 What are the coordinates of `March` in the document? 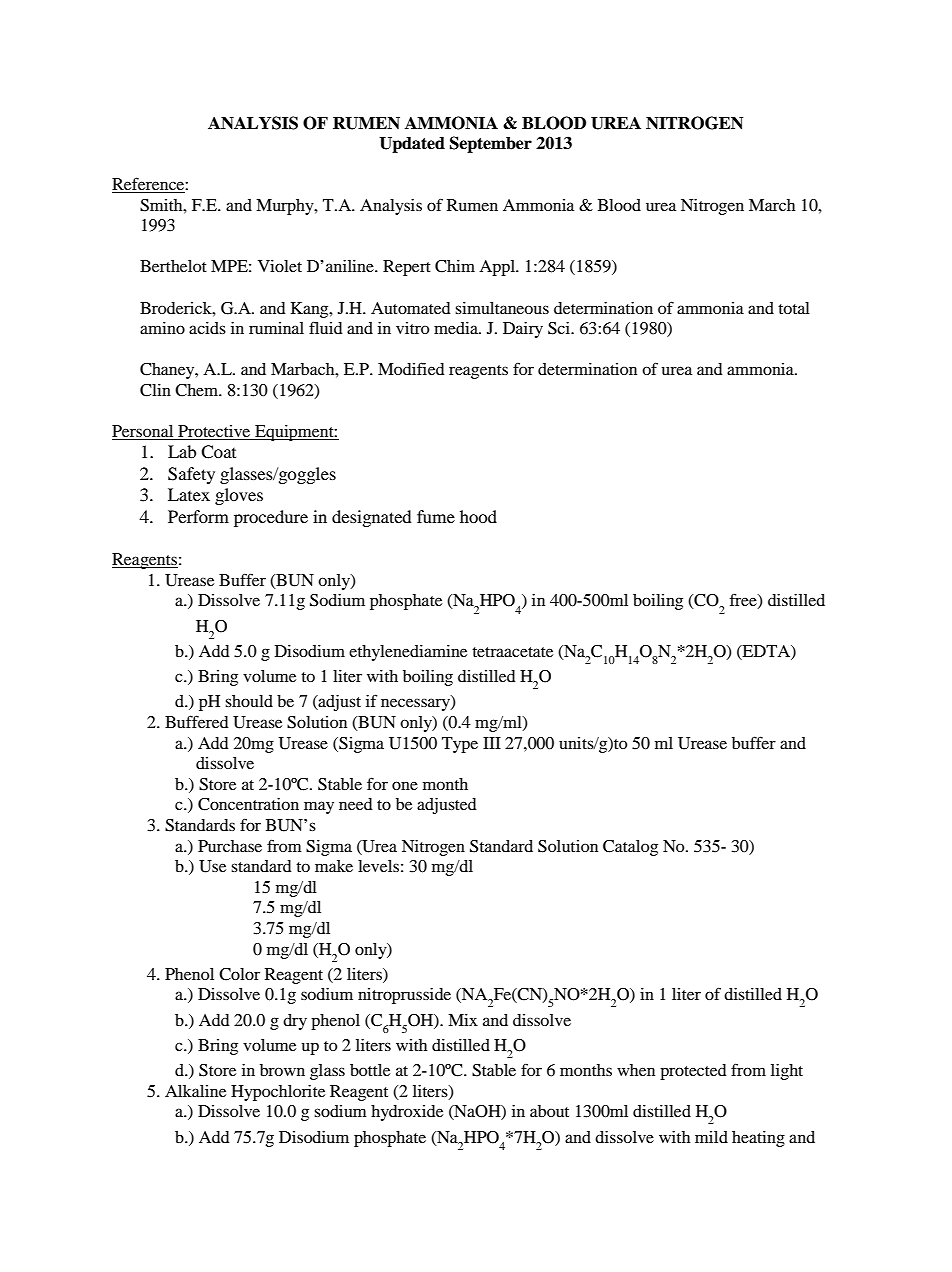 It's located at (772, 205).
